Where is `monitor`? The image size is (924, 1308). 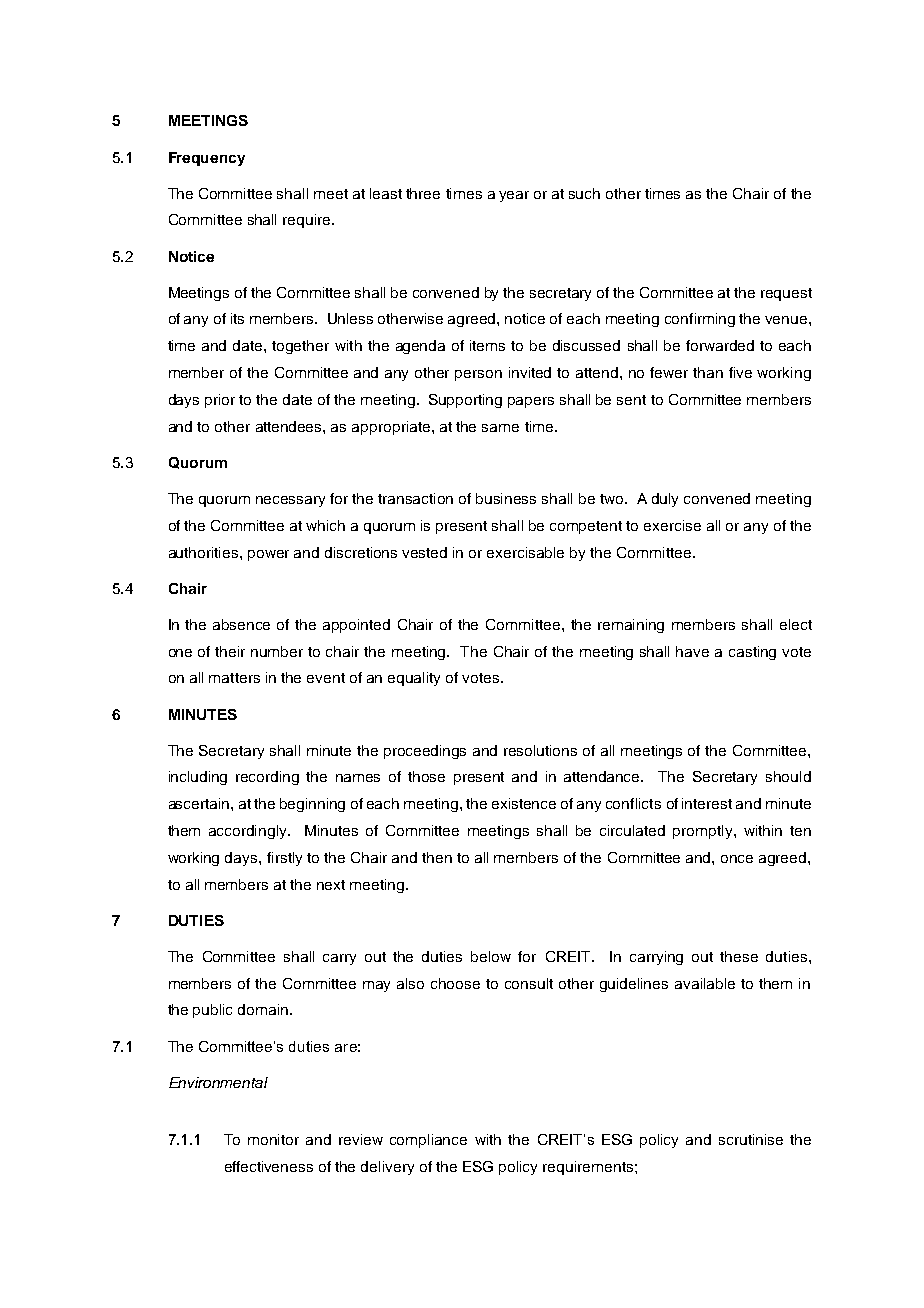 monitor is located at coordinates (273, 1139).
